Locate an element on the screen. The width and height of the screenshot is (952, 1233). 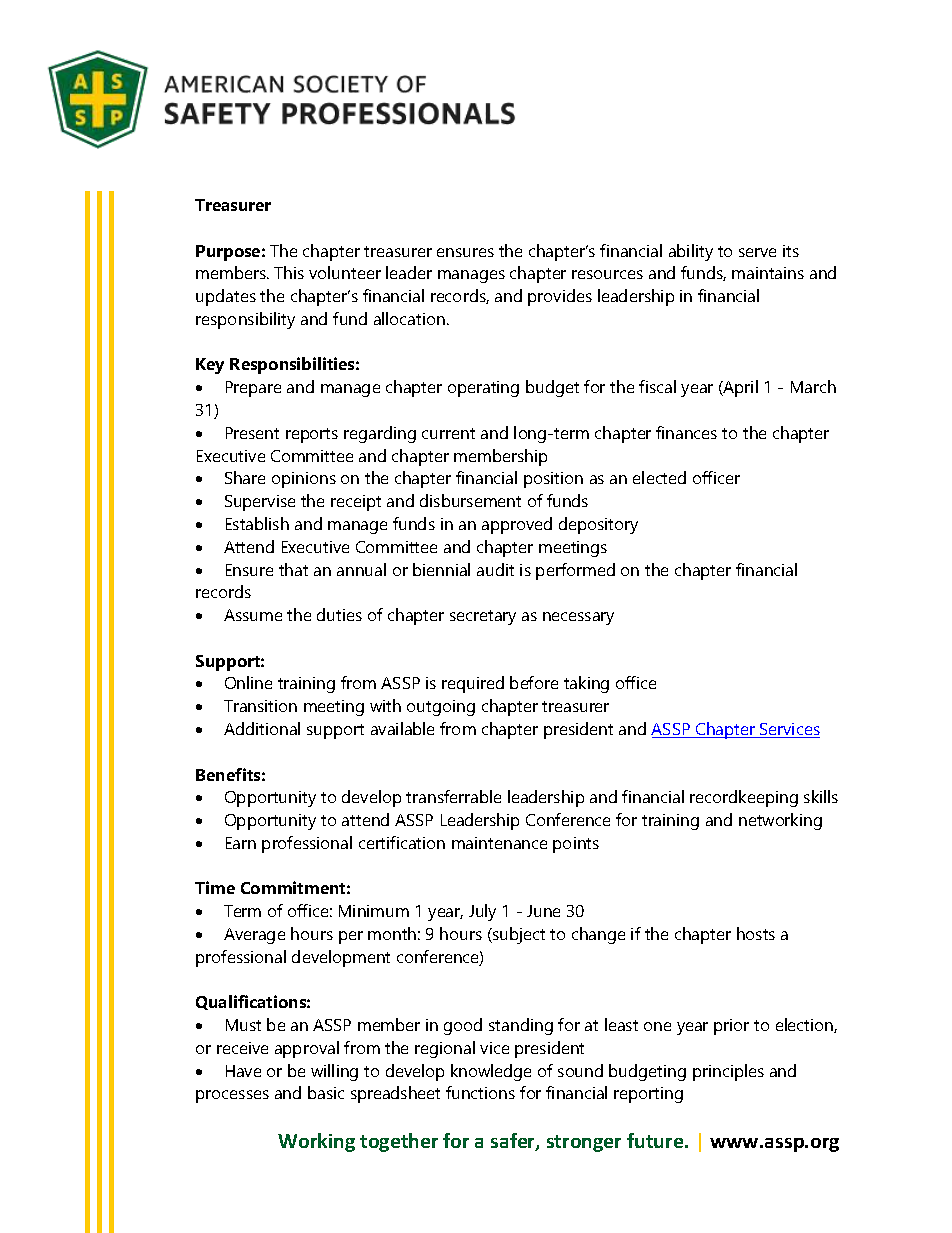
position is located at coordinates (553, 480).
